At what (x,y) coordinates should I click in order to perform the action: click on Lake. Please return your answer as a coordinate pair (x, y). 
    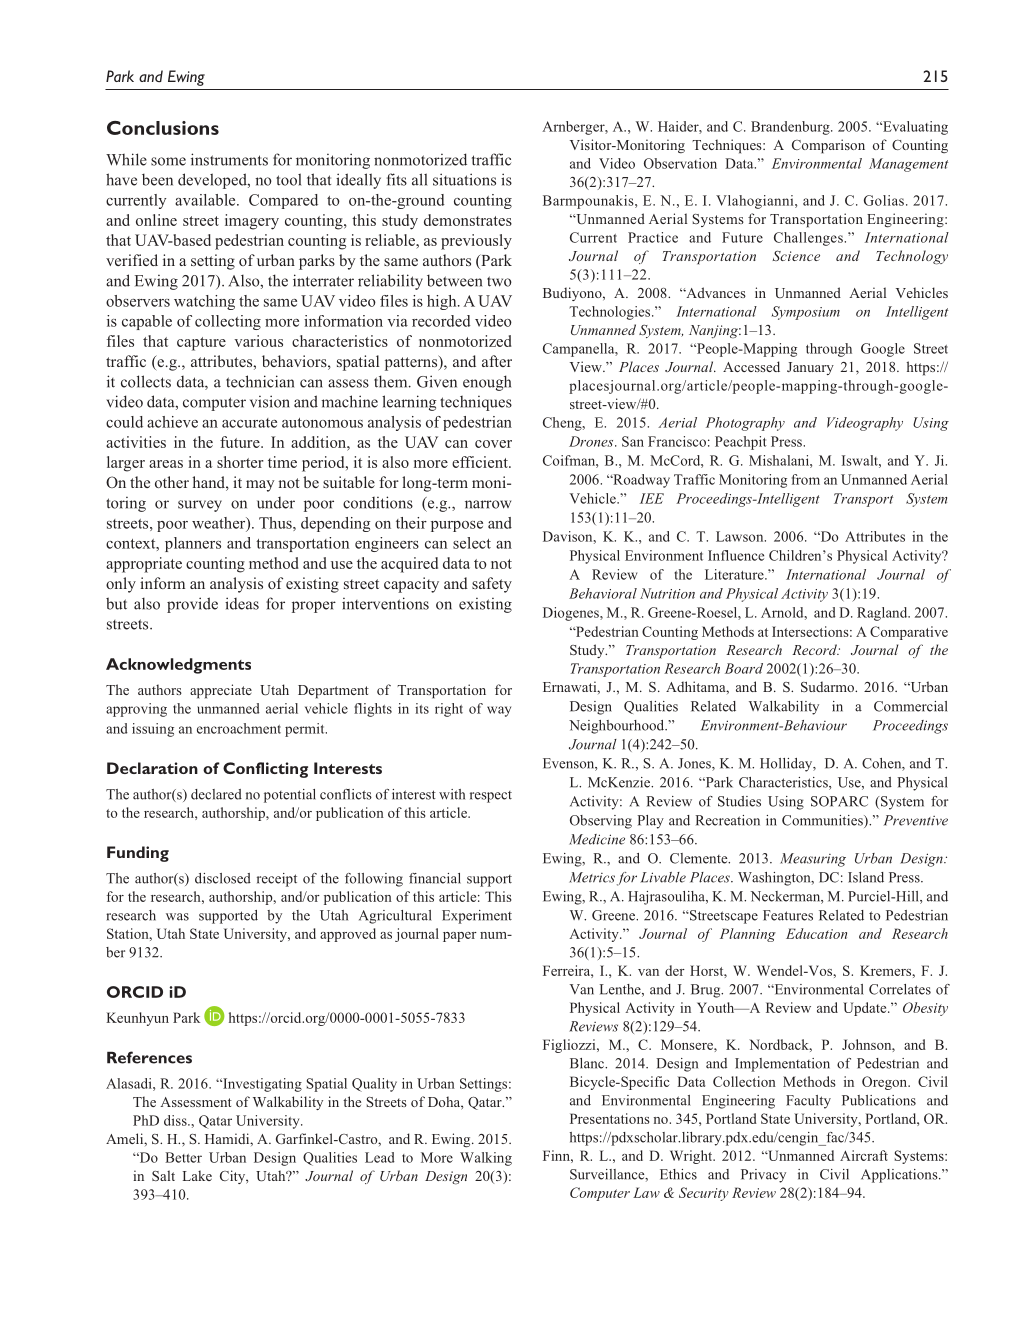
    Looking at the image, I should click on (197, 1175).
